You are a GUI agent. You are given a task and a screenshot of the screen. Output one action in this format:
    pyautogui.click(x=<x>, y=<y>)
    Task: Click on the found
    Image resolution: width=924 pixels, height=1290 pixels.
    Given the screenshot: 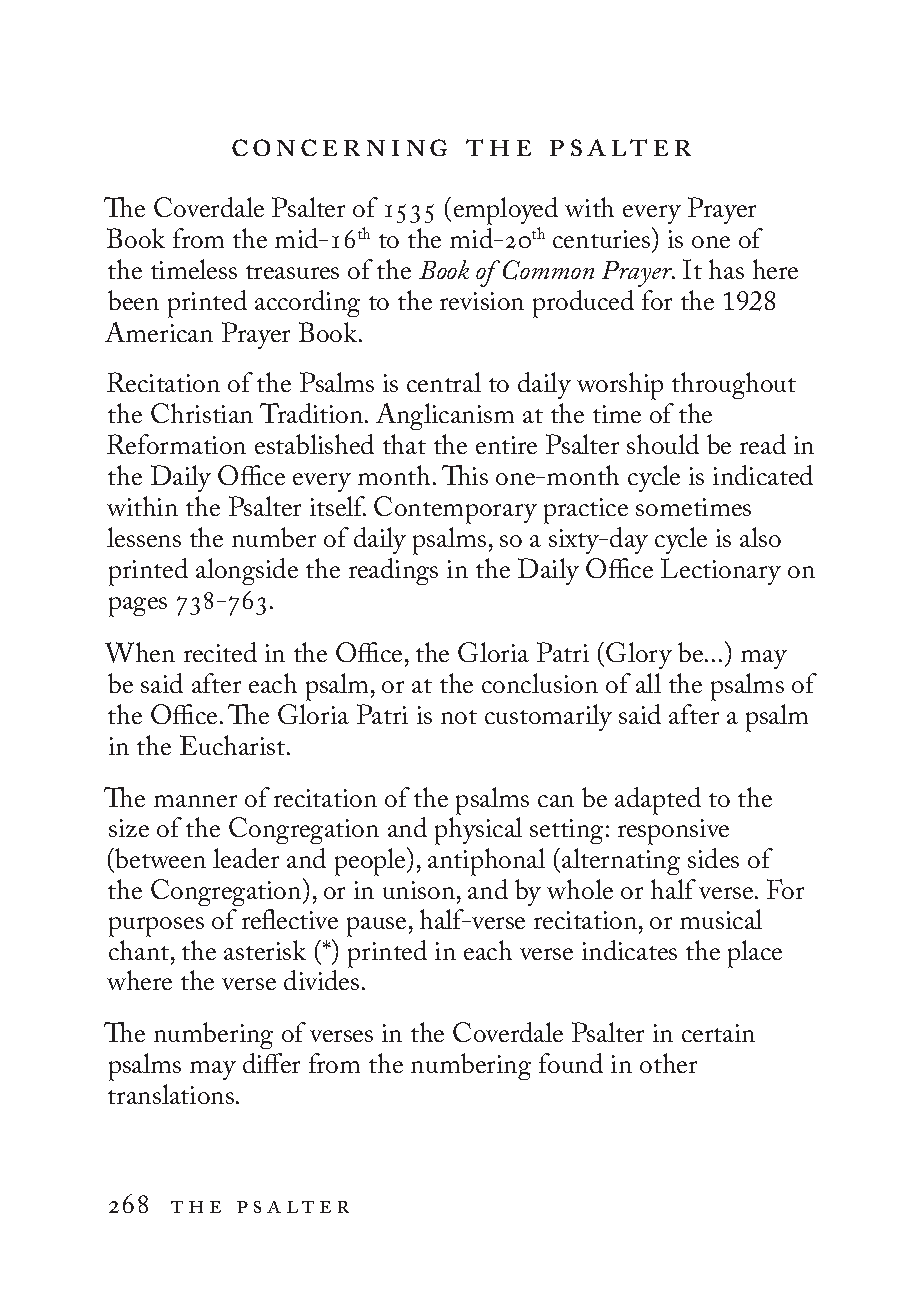 What is the action you would take?
    pyautogui.click(x=571, y=1063)
